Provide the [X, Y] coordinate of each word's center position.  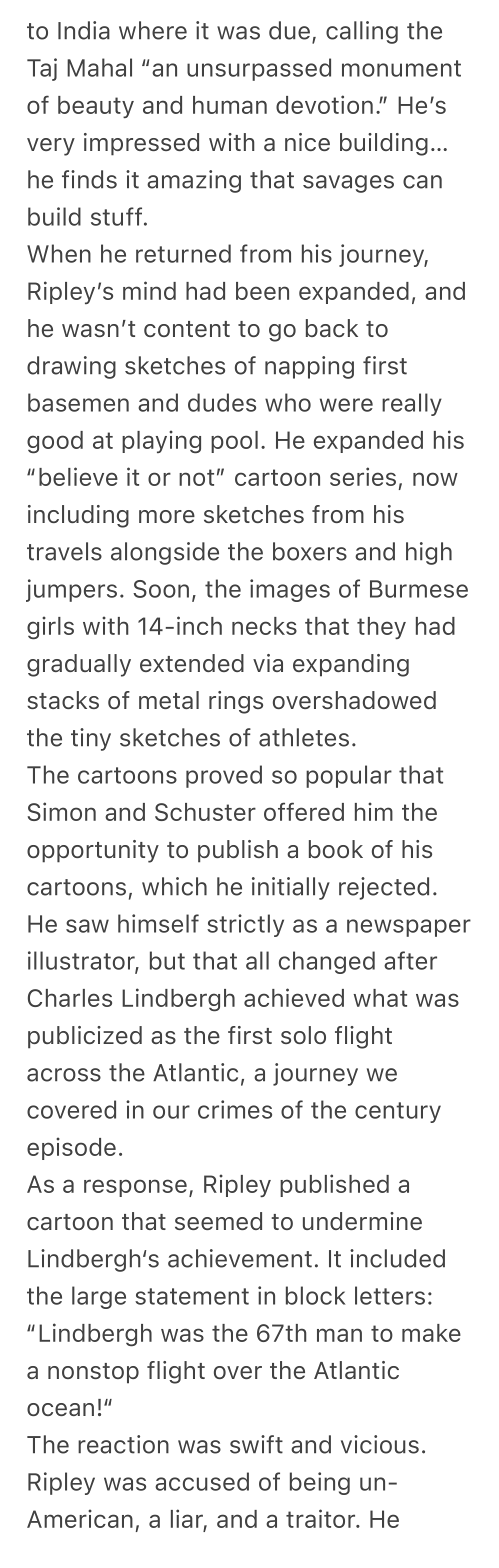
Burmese [419, 589]
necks [264, 626]
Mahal [99, 67]
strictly [245, 925]
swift [256, 1444]
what [380, 998]
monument [401, 68]
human [230, 105]
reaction [123, 1444]
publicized [85, 1037]
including [78, 516]
